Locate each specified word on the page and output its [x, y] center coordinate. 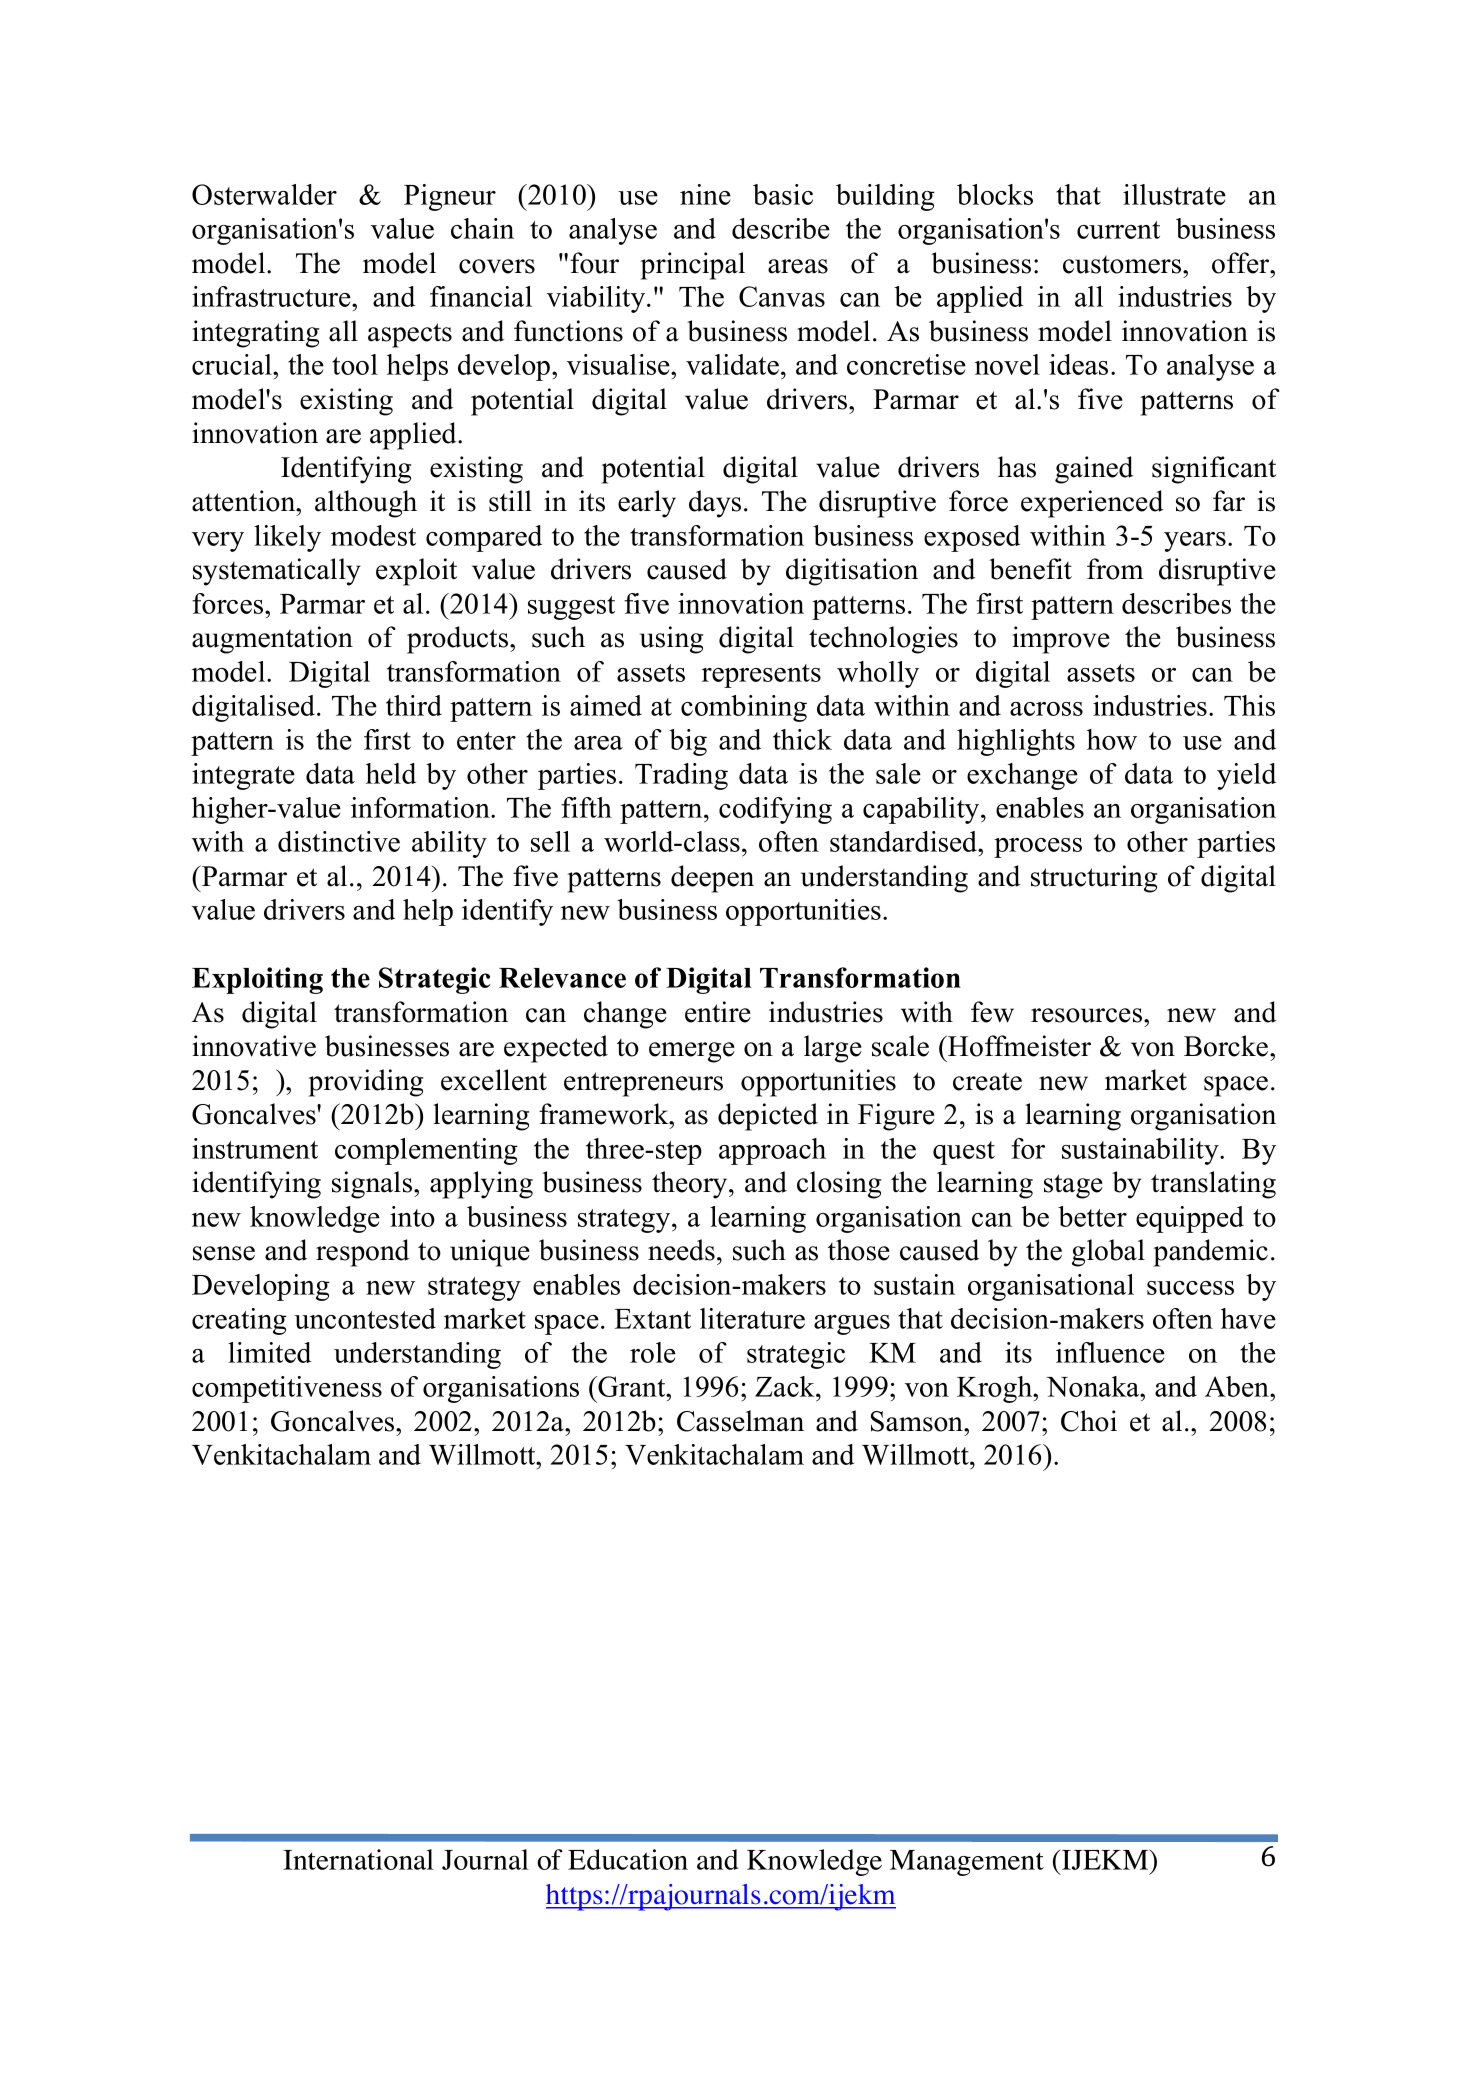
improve [1061, 640]
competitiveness [287, 1389]
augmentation [272, 640]
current [1118, 230]
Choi [1089, 1421]
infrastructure [272, 296]
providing [365, 1083]
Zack [786, 1386]
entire [718, 1012]
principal [692, 266]
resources [1088, 1015]
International [358, 1859]
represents [761, 676]
